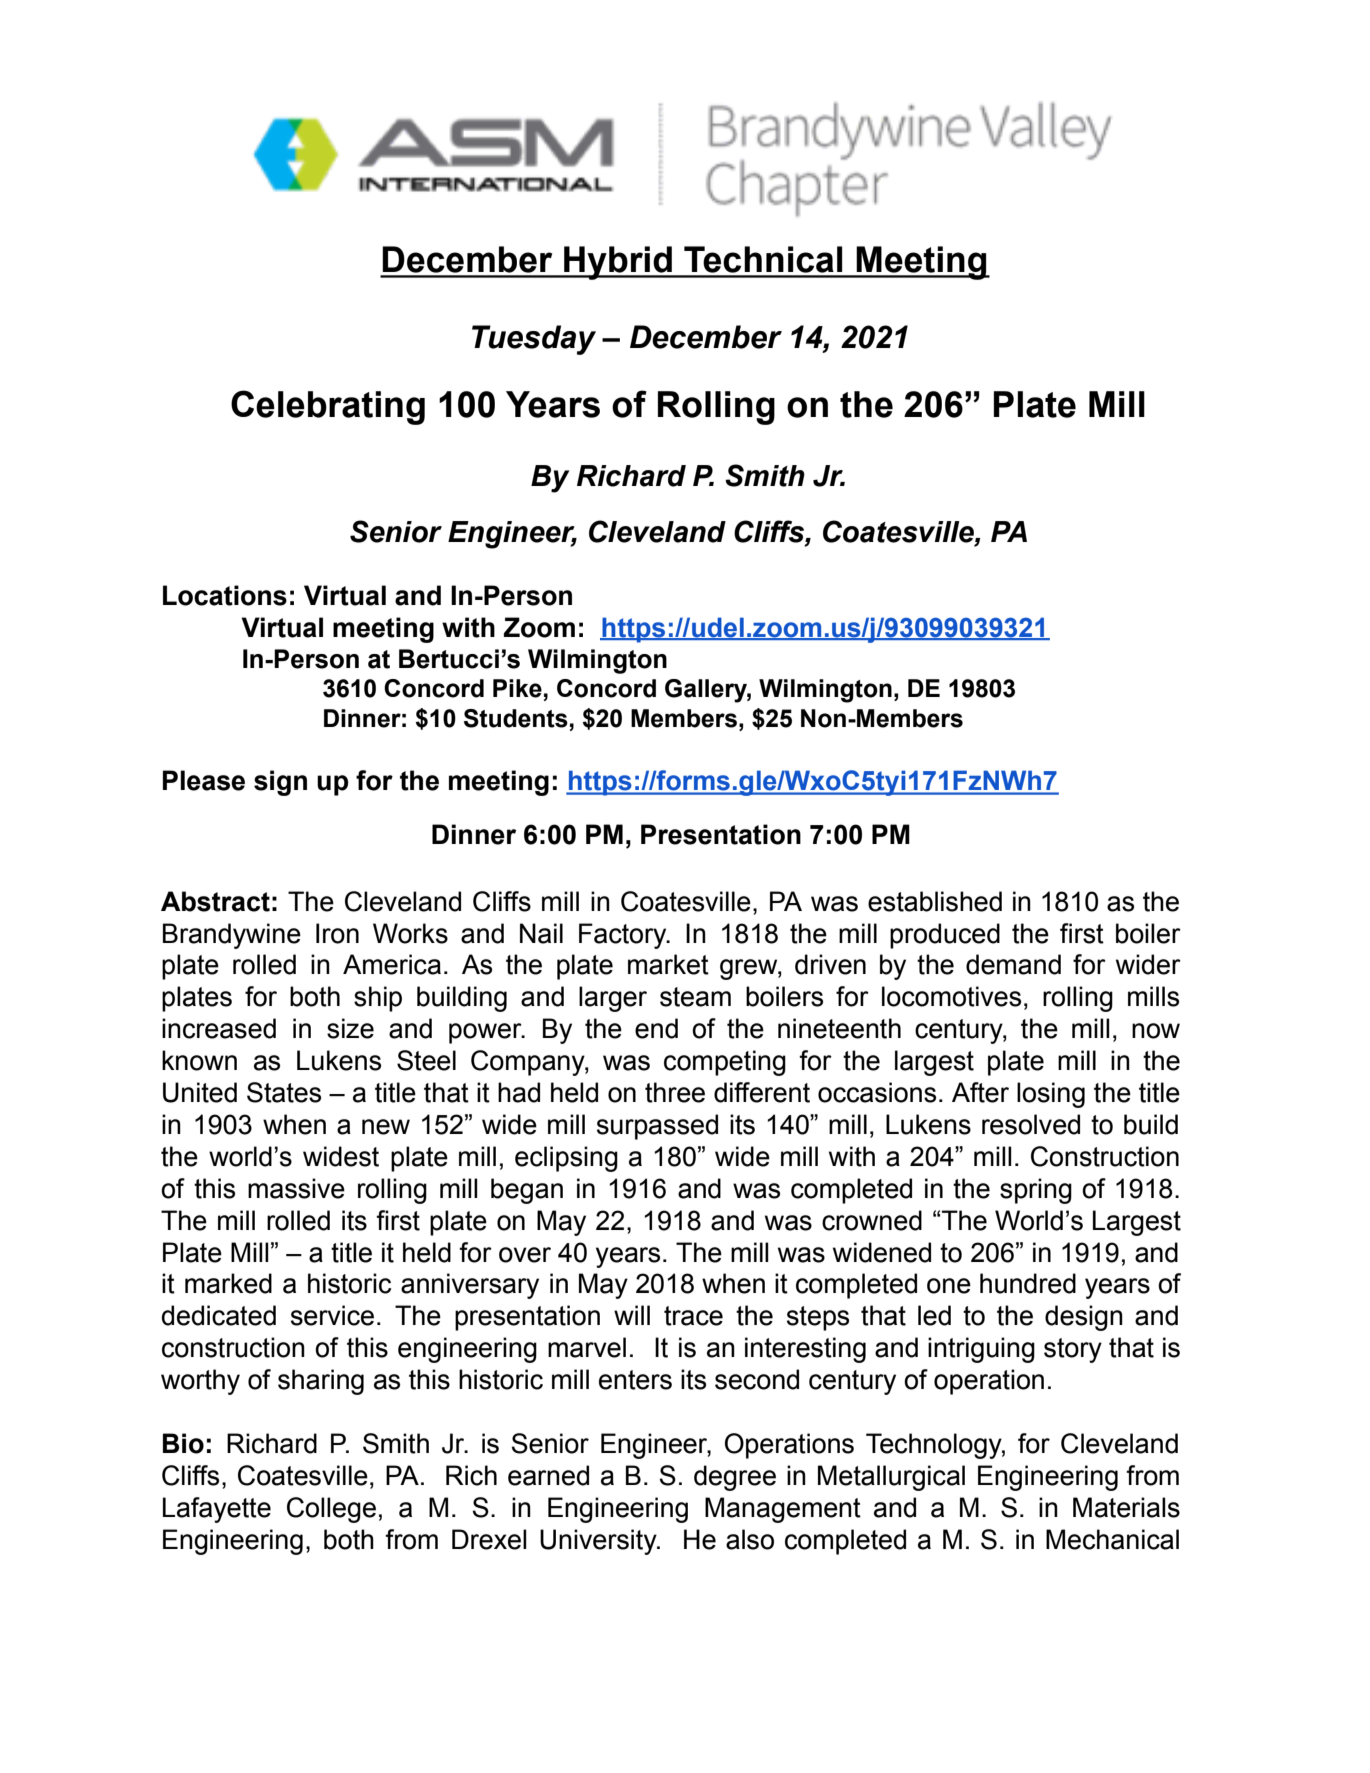  What do you see at coordinates (566, 1159) in the page?
I see `eclipsing` at bounding box center [566, 1159].
